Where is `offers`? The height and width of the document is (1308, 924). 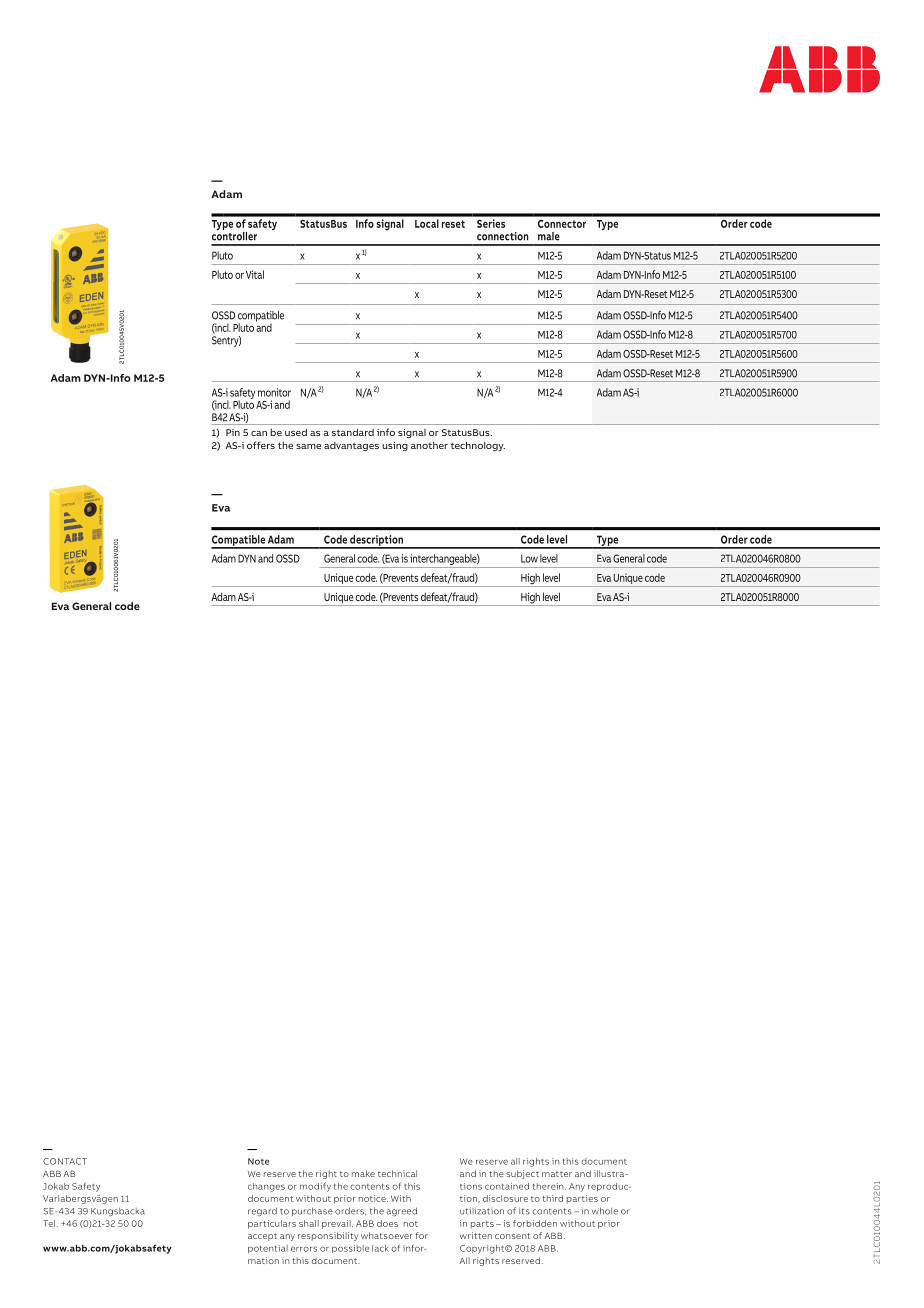 offers is located at coordinates (261, 445).
